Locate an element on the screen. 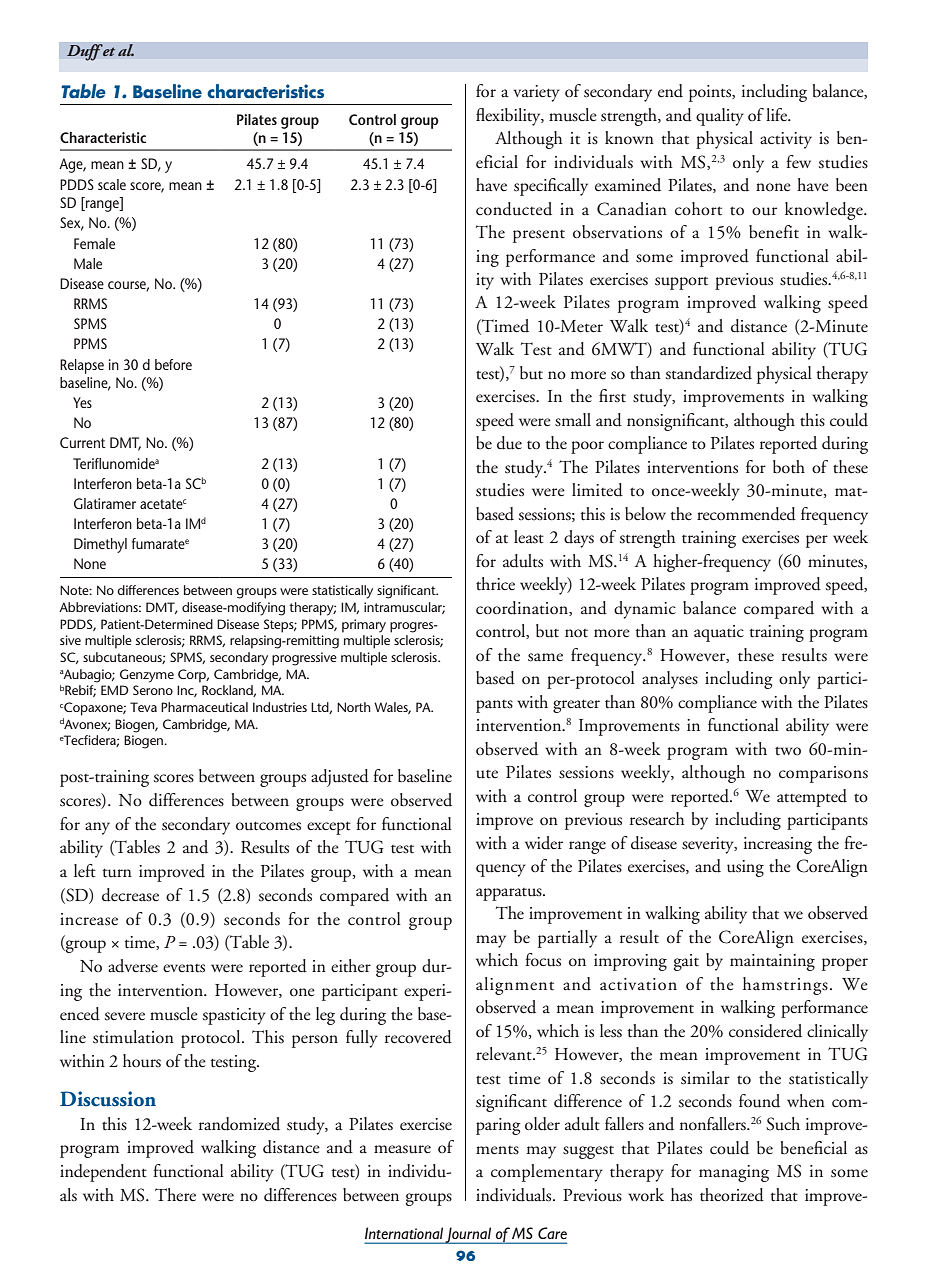 This screenshot has width=928, height=1288. Current is located at coordinates (83, 442).
